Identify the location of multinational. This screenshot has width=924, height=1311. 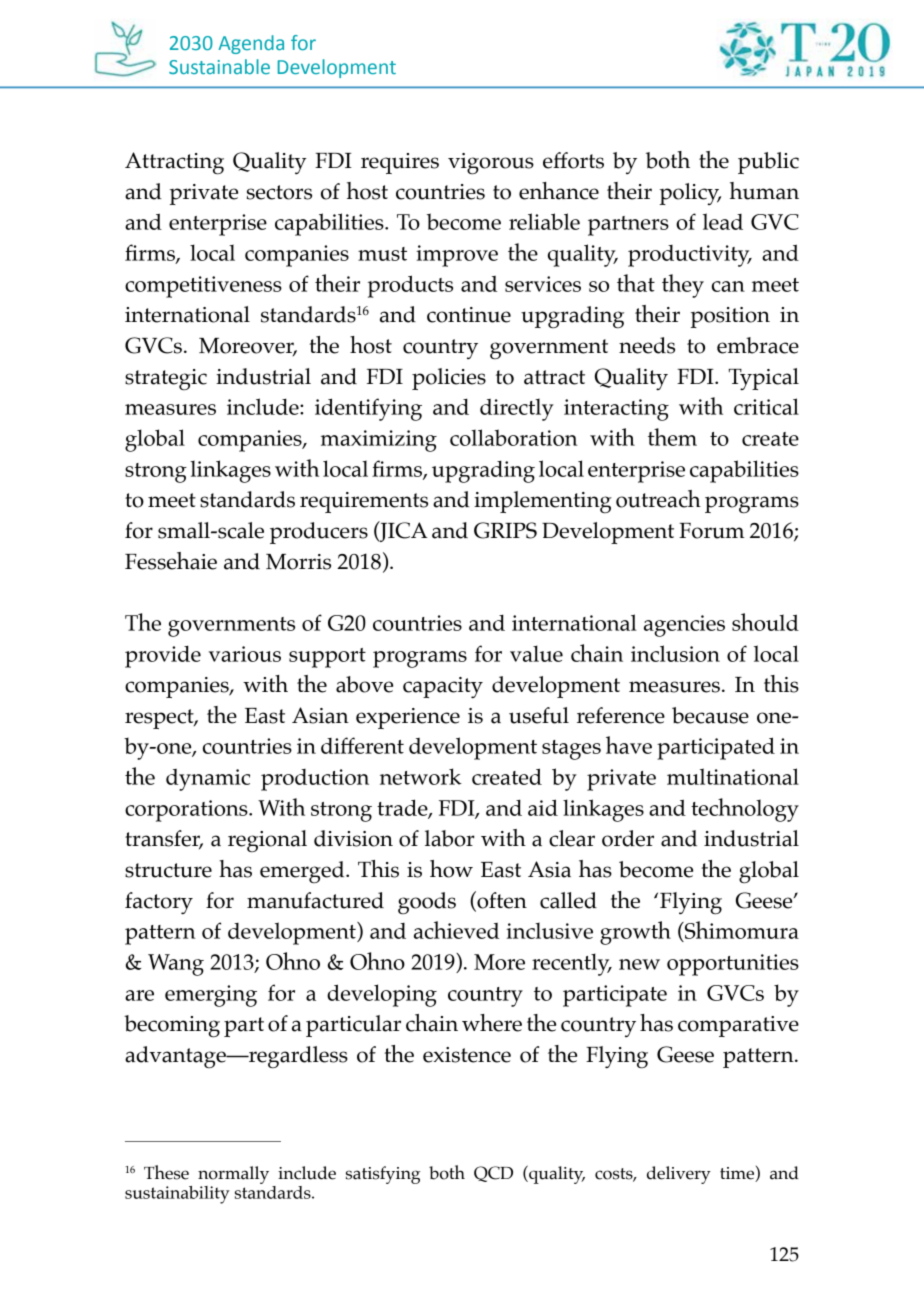
(733, 776).
